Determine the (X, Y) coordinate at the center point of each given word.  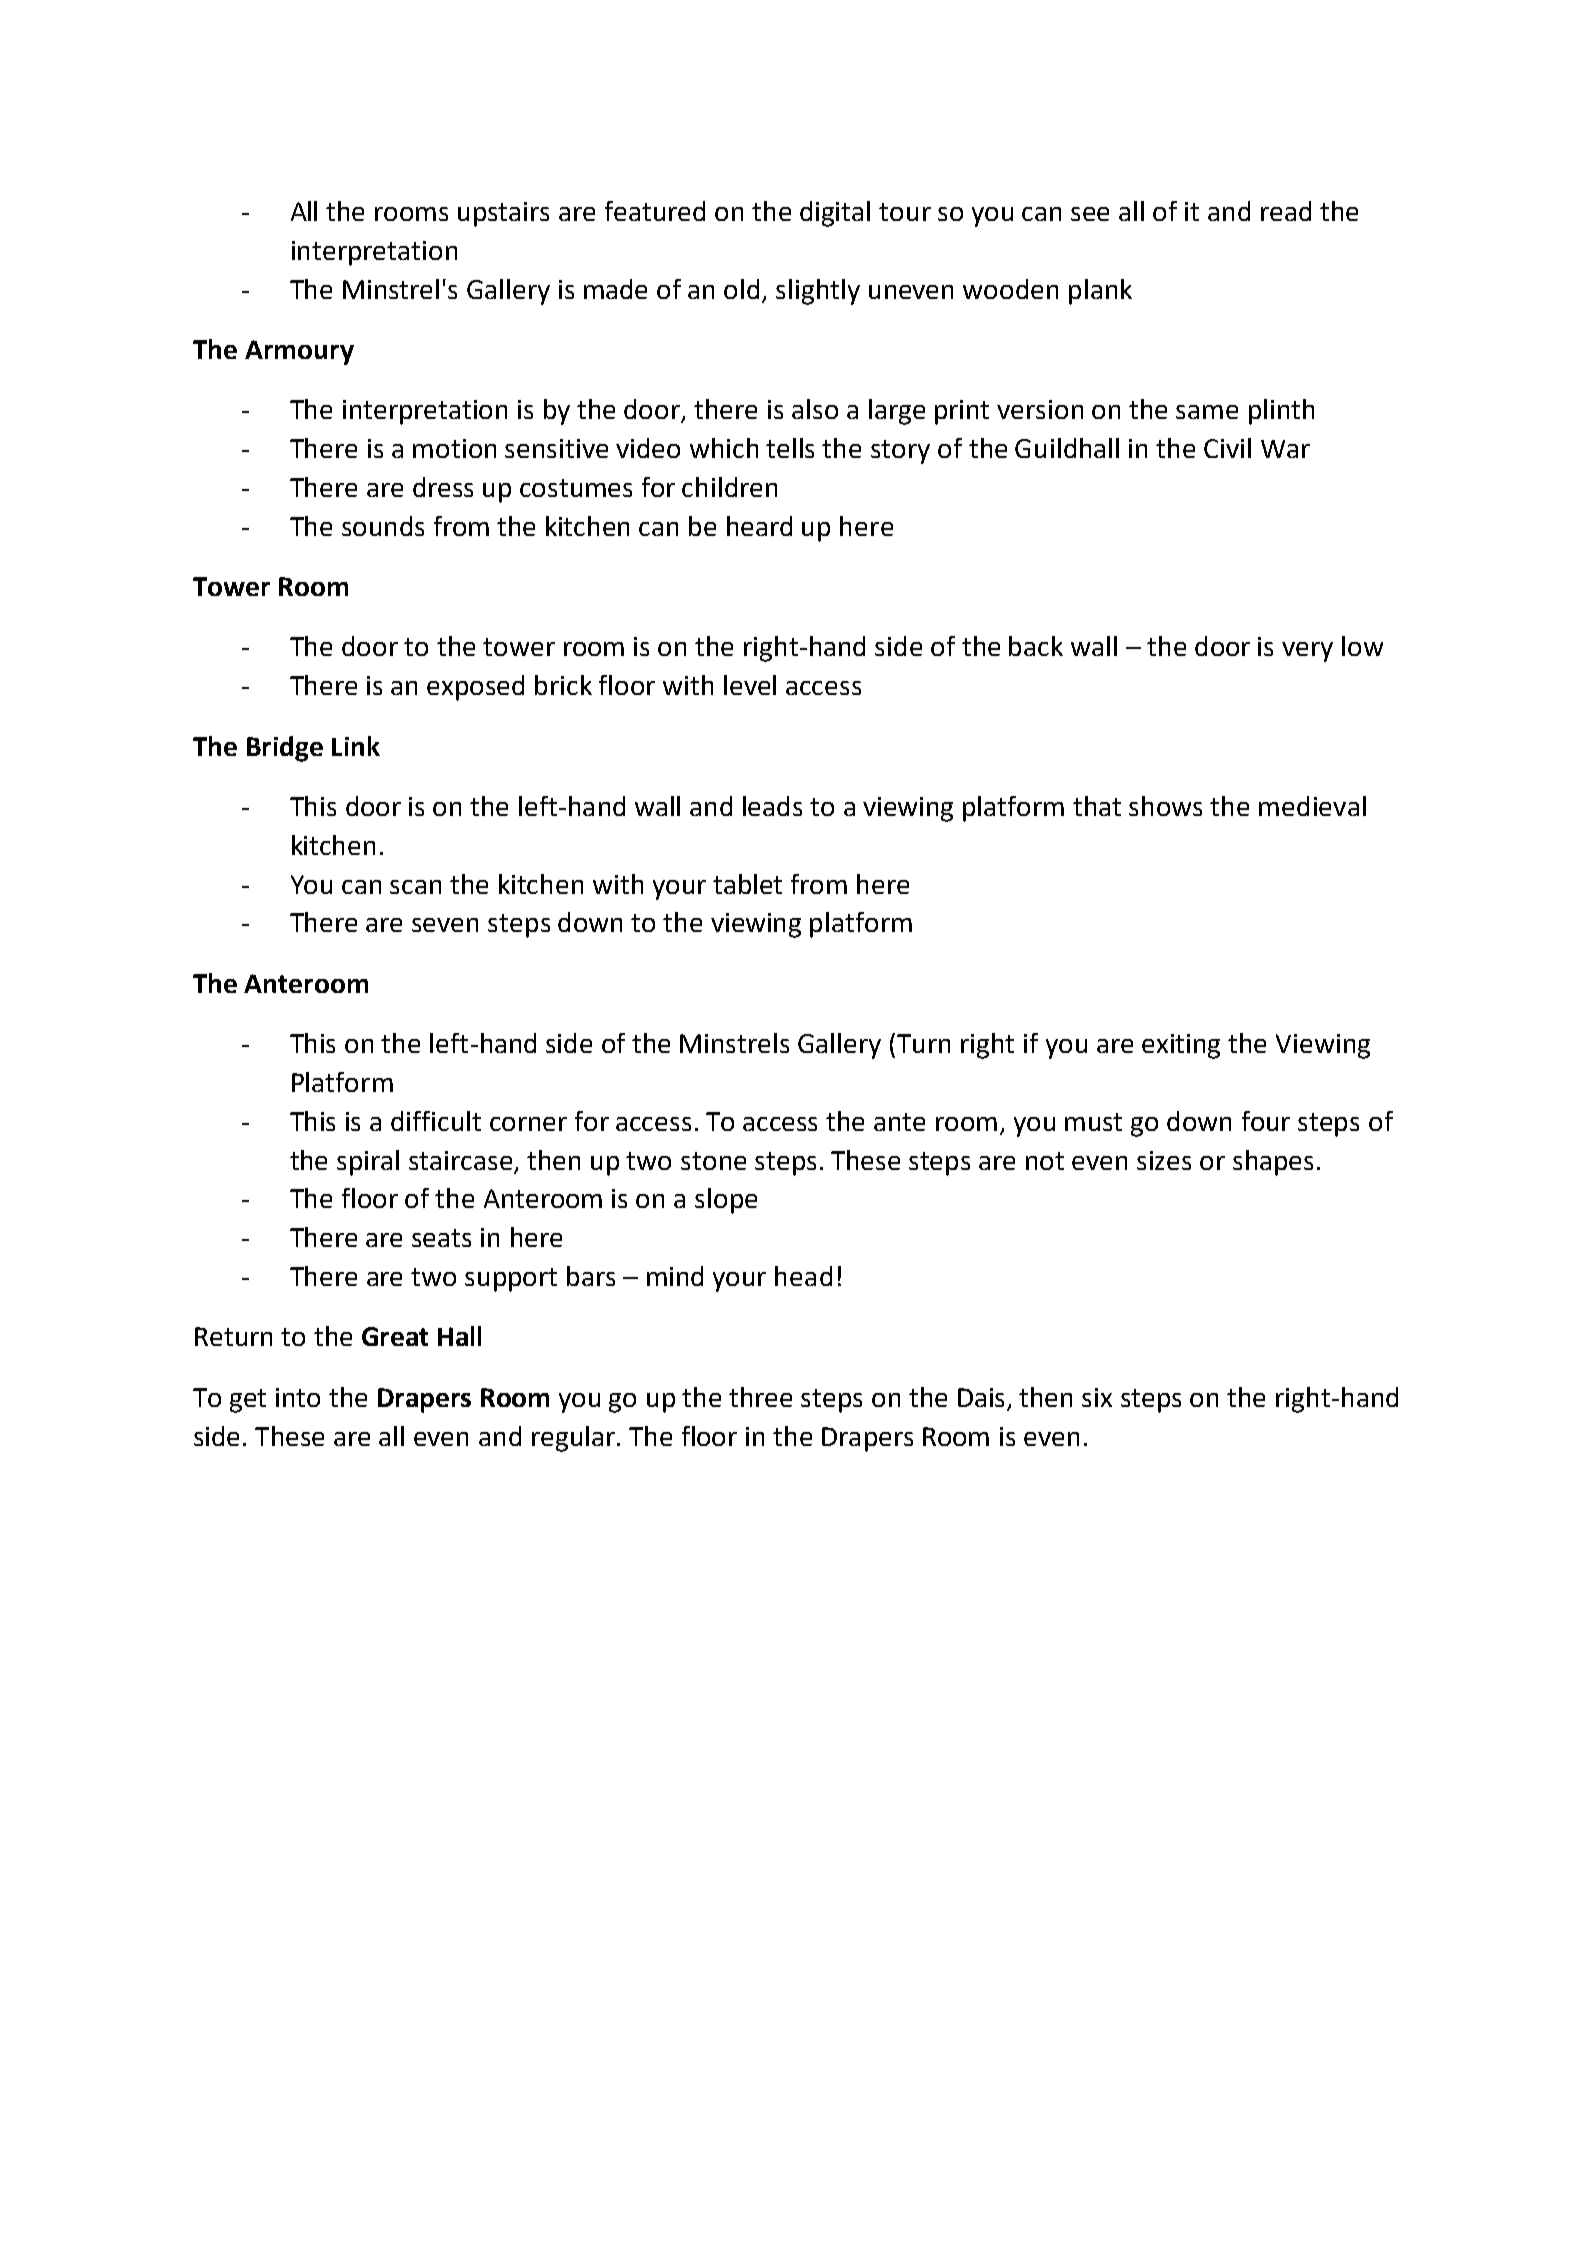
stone (713, 1161)
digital (835, 214)
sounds (383, 526)
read (1286, 211)
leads (772, 806)
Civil (1227, 448)
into (298, 1397)
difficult (436, 1121)
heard (759, 526)
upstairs (503, 214)
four (1266, 1121)
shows (1165, 806)
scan (415, 887)
